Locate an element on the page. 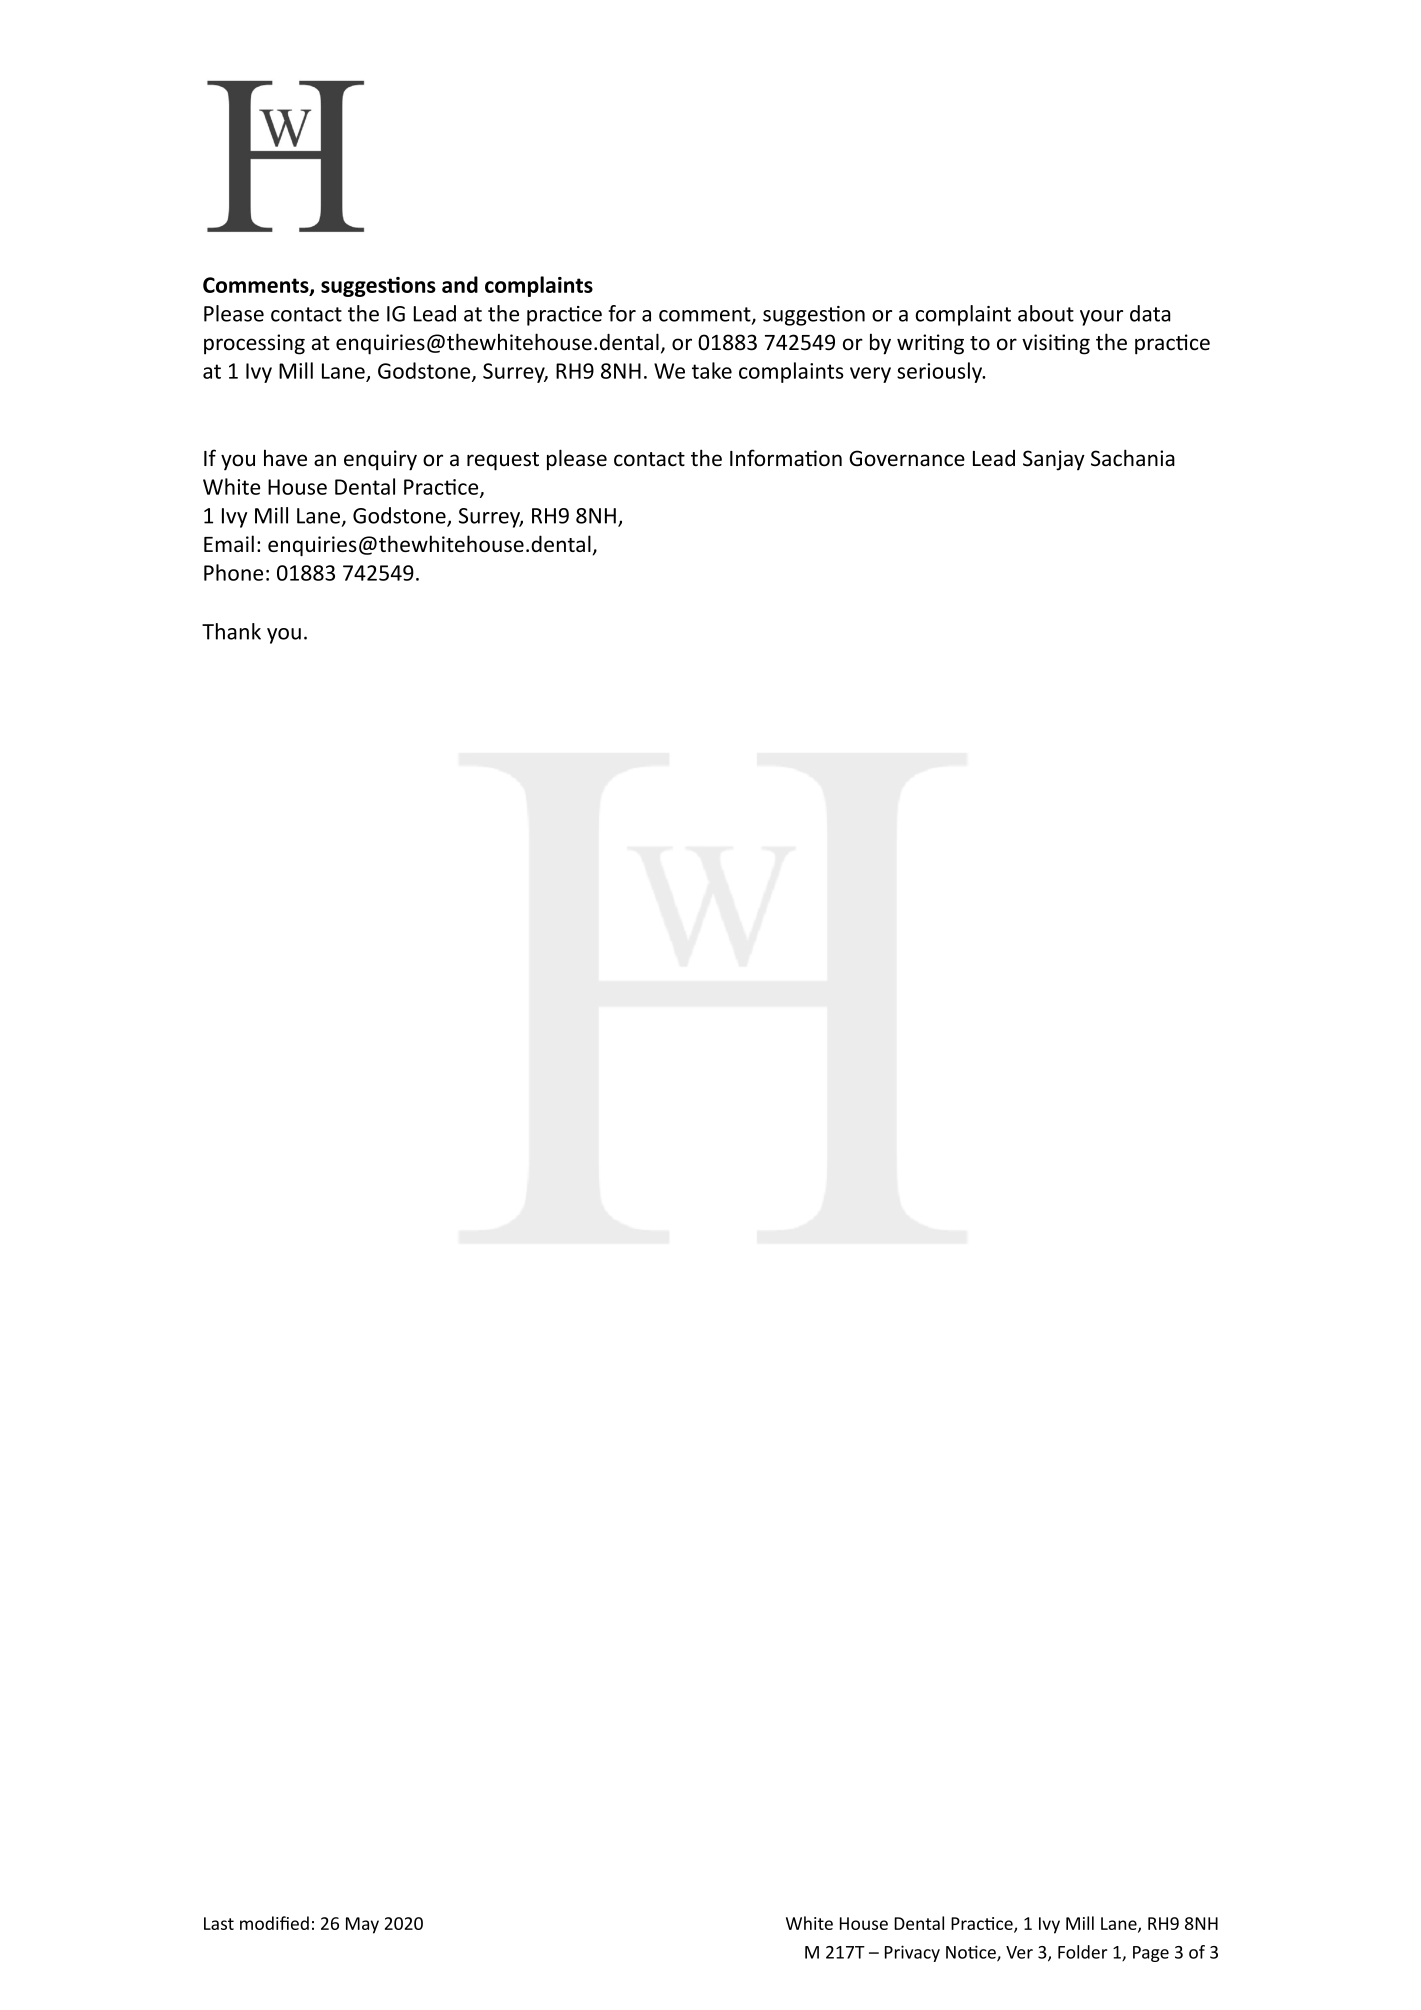 This page has height=2010, width=1421. processing is located at coordinates (254, 344).
